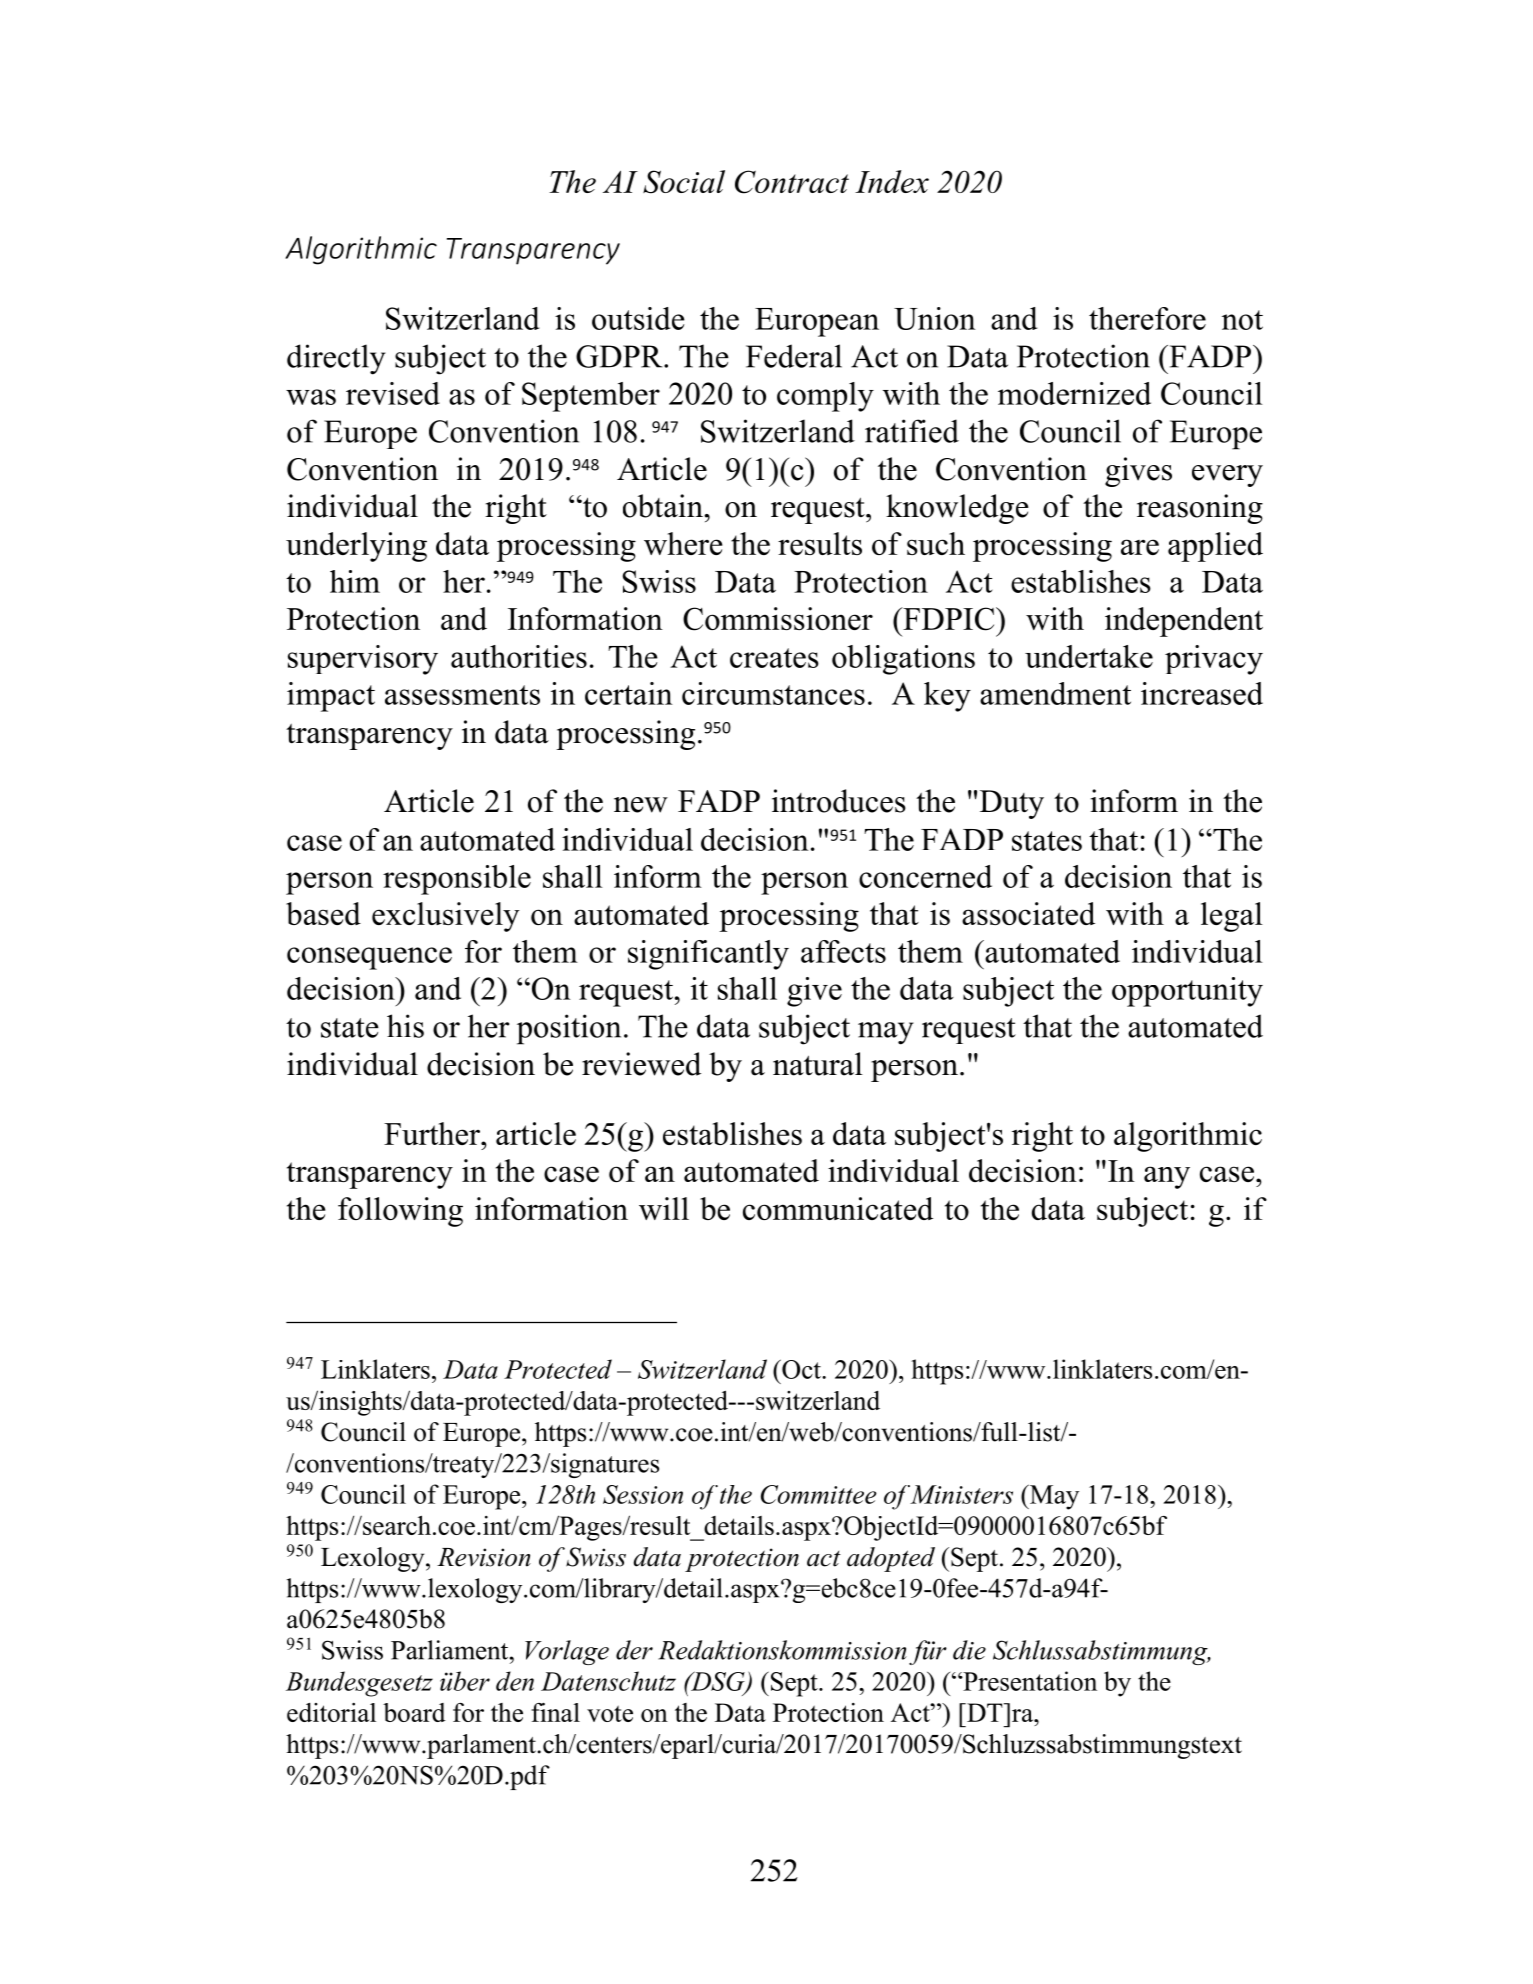  Describe the element at coordinates (1187, 992) in the screenshot. I see `opportunity` at that location.
